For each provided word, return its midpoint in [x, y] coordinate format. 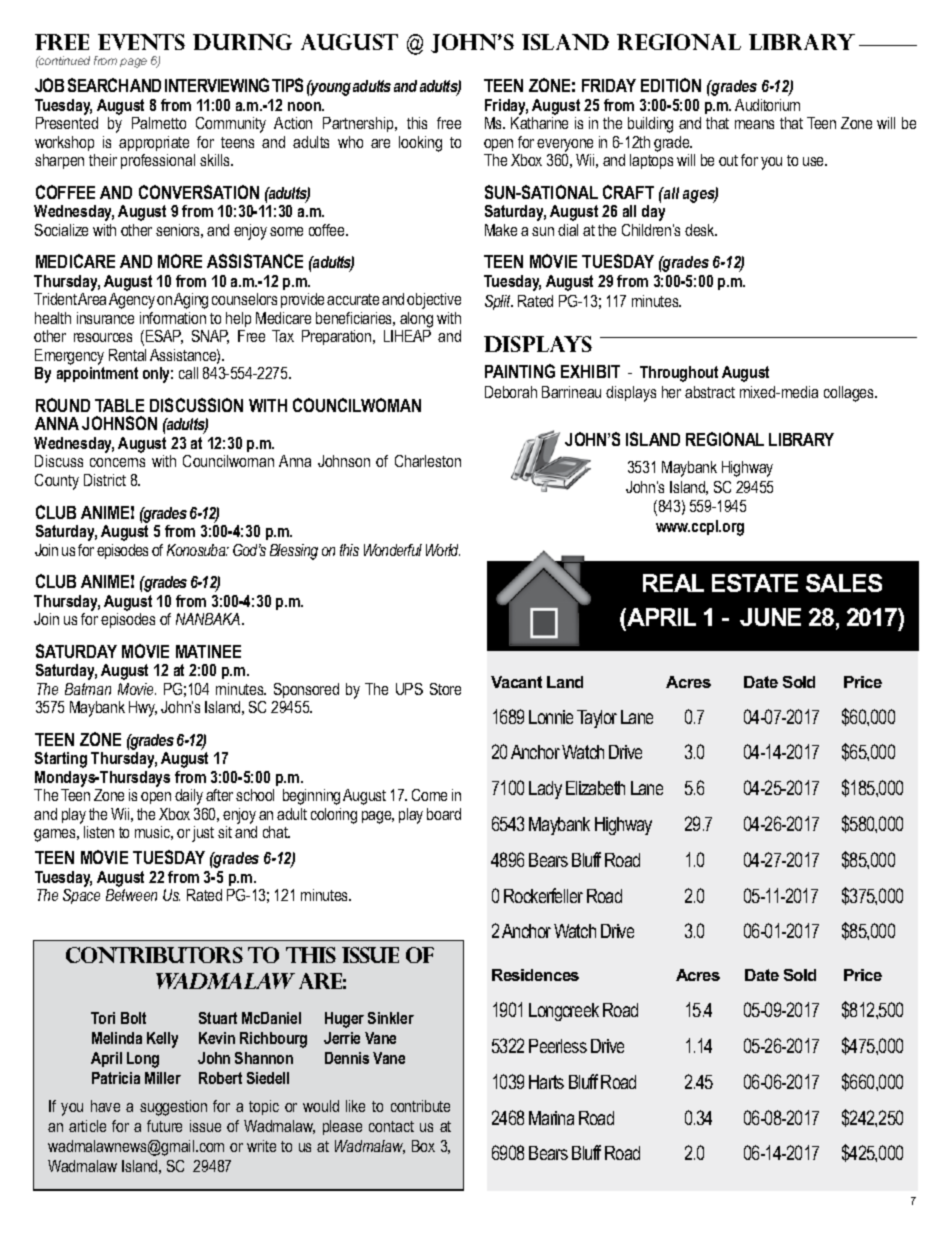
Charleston [428, 461]
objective [434, 301]
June [770, 617]
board [444, 814]
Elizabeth [595, 788]
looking [420, 144]
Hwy [143, 709]
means [754, 124]
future [164, 1126]
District [105, 480]
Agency [132, 301]
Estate [755, 583]
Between [131, 895]
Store [445, 689]
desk [701, 230]
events [141, 42]
